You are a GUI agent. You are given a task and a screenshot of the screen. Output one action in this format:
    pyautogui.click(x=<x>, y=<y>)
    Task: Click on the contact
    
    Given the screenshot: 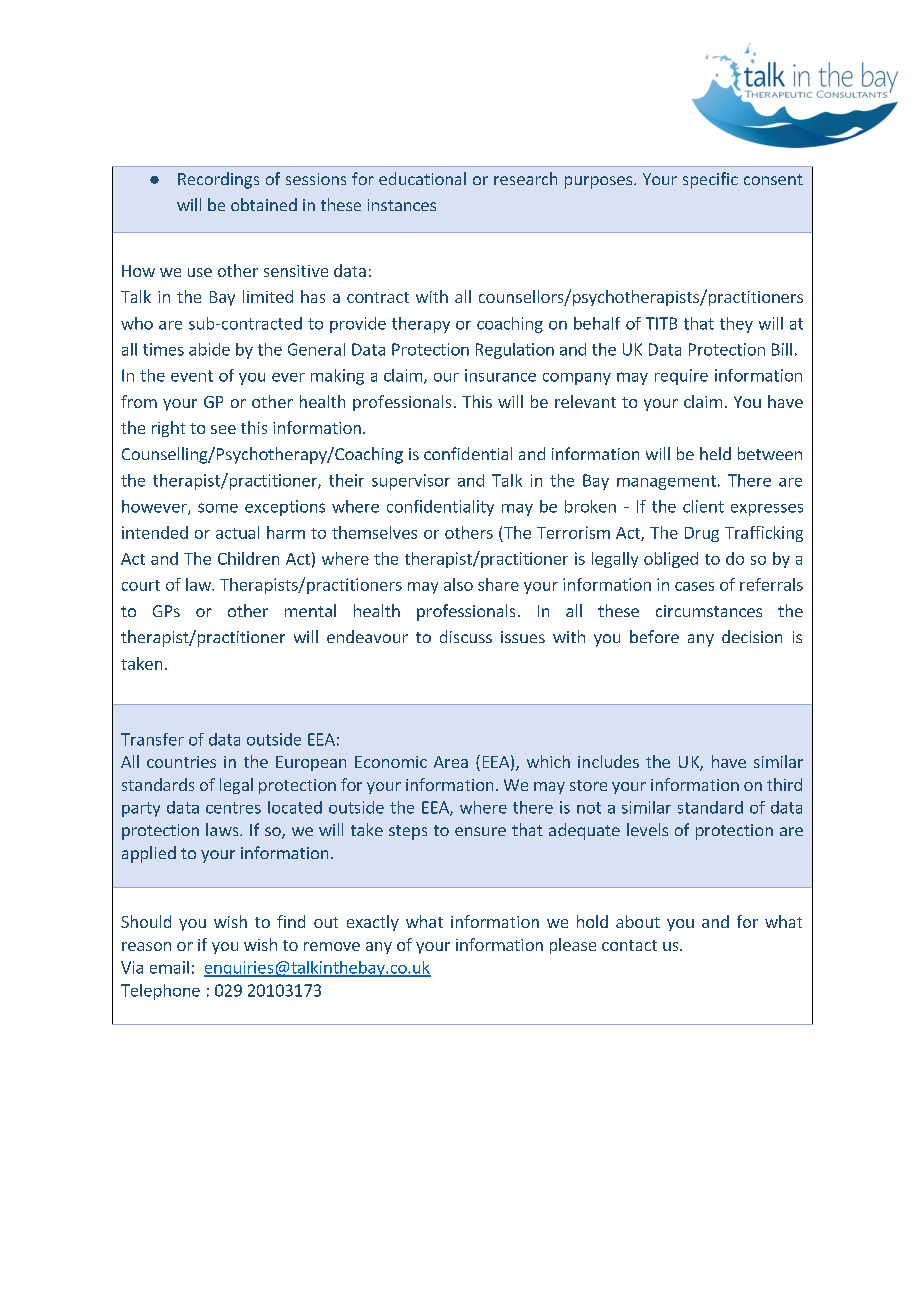 What is the action you would take?
    pyautogui.click(x=629, y=945)
